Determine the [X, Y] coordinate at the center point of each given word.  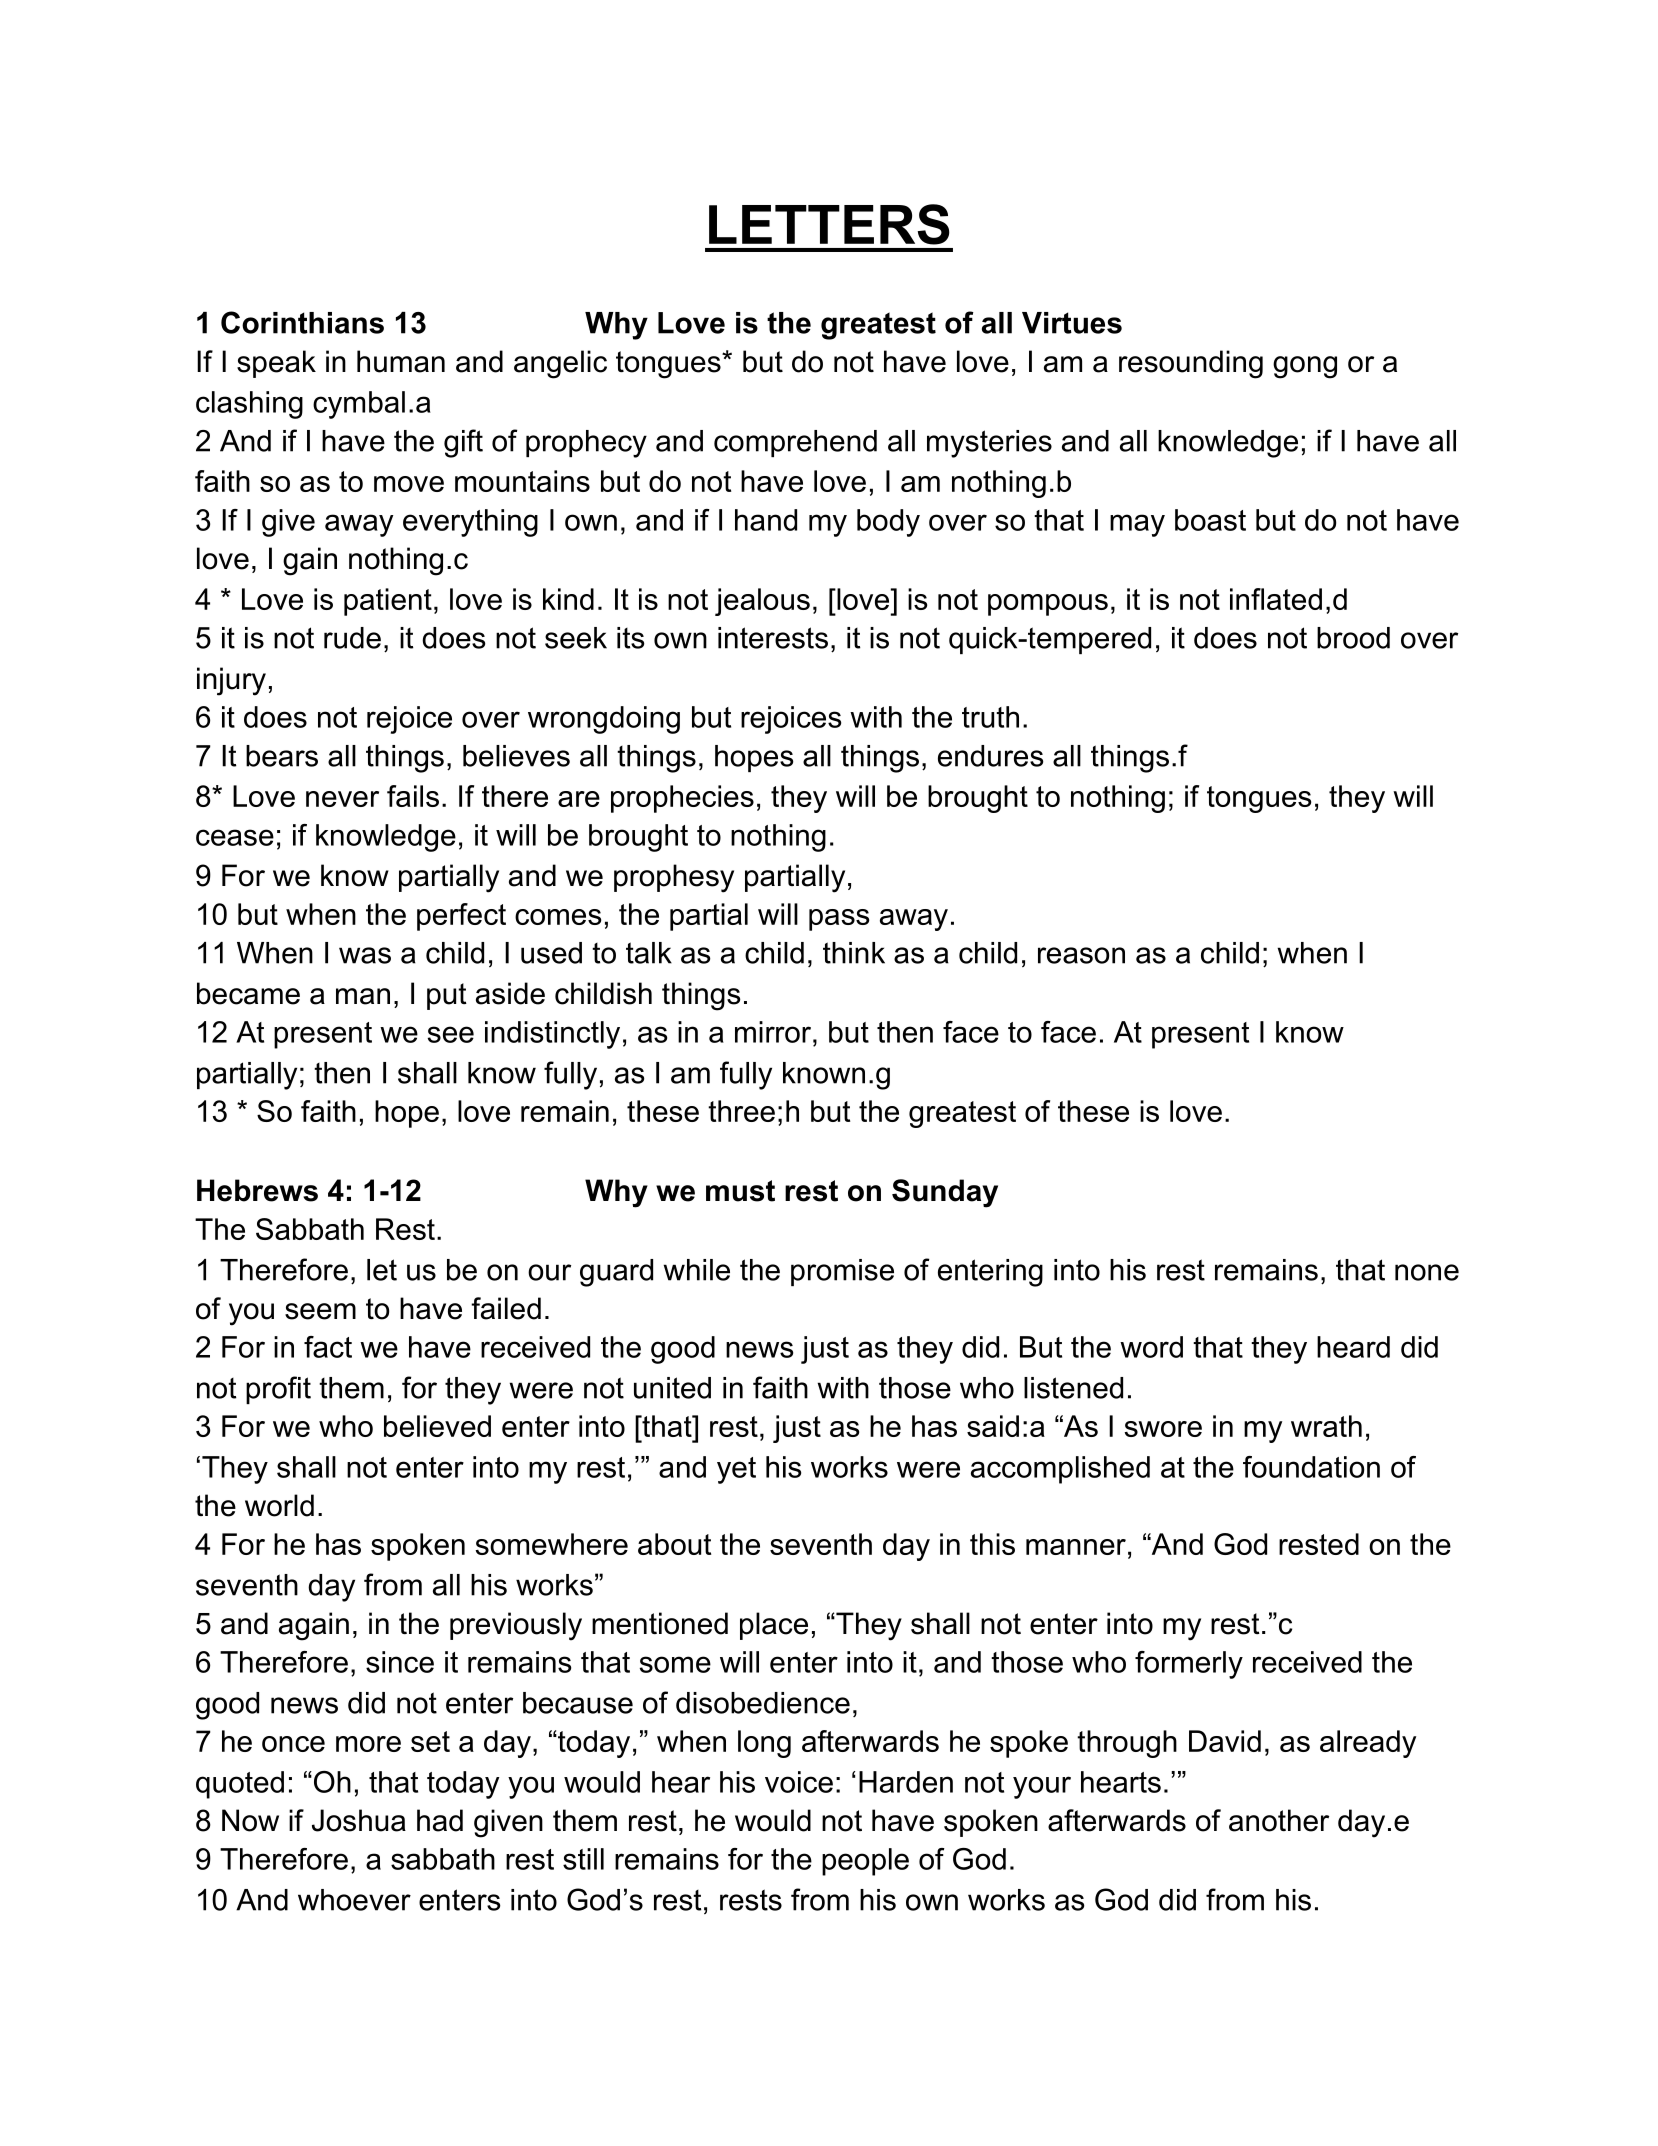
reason [1081, 955]
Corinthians [302, 322]
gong [1305, 367]
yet [736, 1470]
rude [352, 638]
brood [1353, 638]
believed [437, 1426]
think [854, 953]
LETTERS [829, 224]
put [447, 996]
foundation [1311, 1467]
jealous [762, 602]
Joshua [359, 1820]
